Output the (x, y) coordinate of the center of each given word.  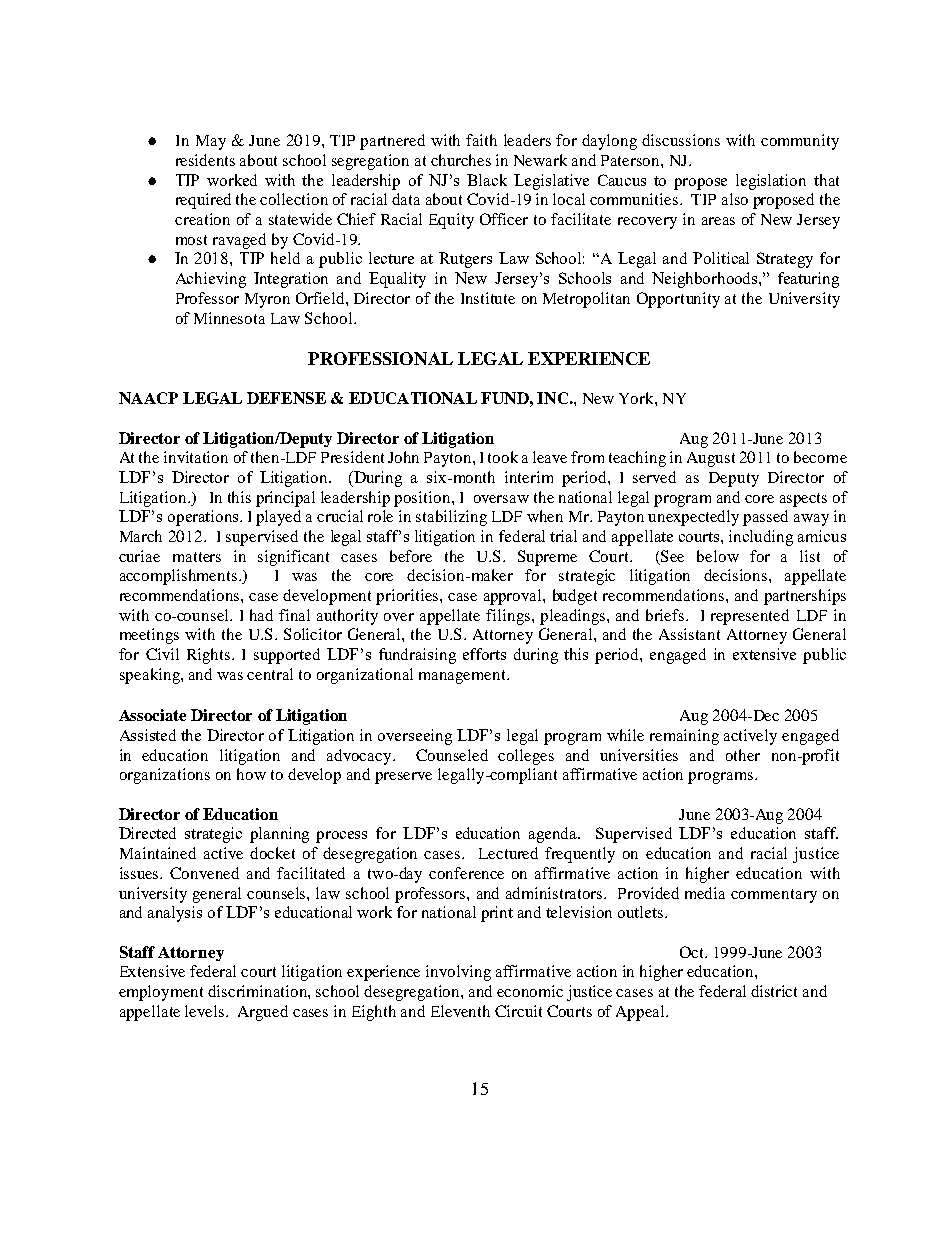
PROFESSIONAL (380, 358)
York (637, 398)
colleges (526, 757)
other (743, 755)
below (718, 556)
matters (197, 557)
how (251, 774)
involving (458, 973)
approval (514, 597)
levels (206, 1011)
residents (205, 160)
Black (487, 180)
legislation (771, 182)
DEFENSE (286, 398)
